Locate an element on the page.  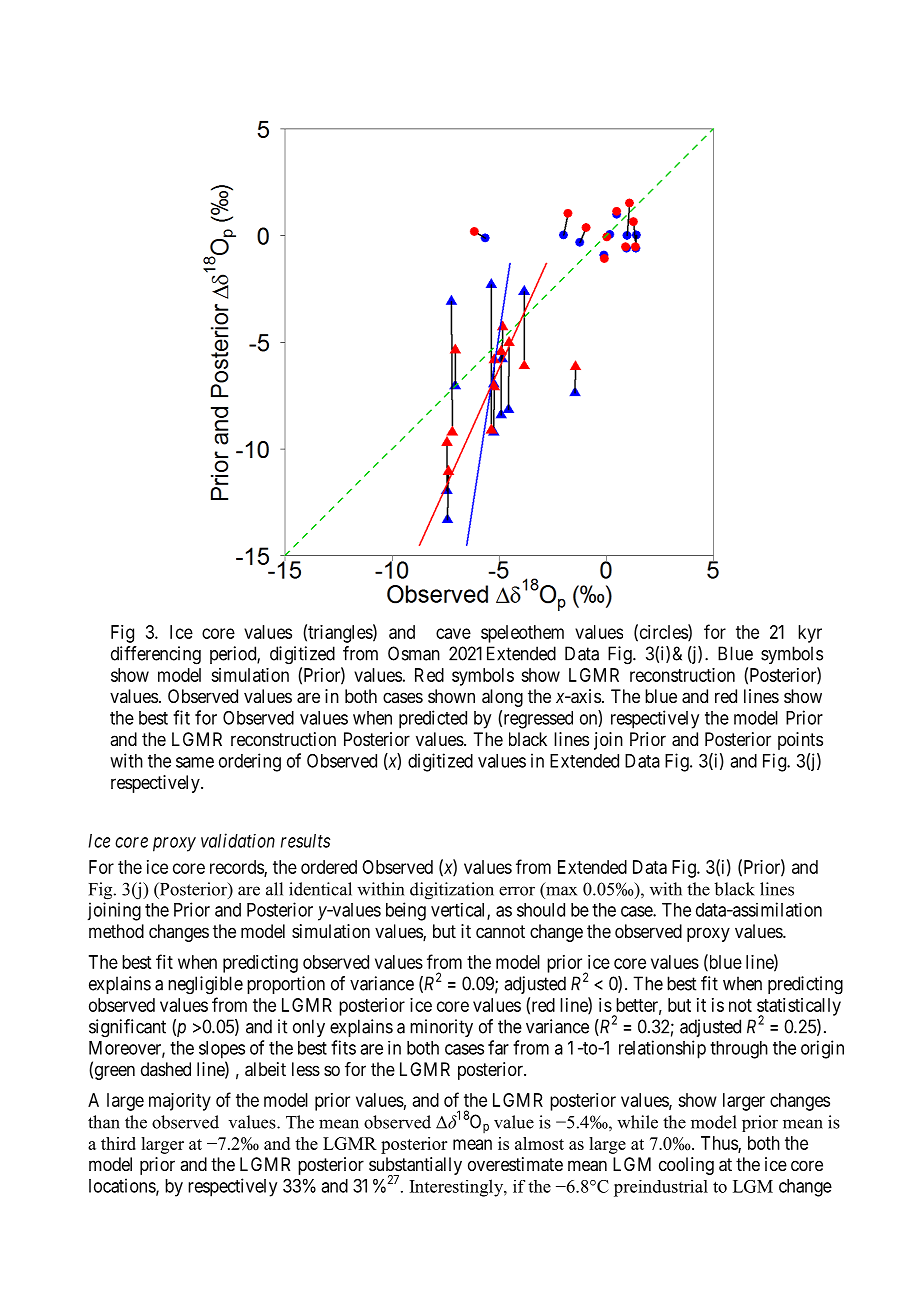
digitization is located at coordinates (452, 891).
